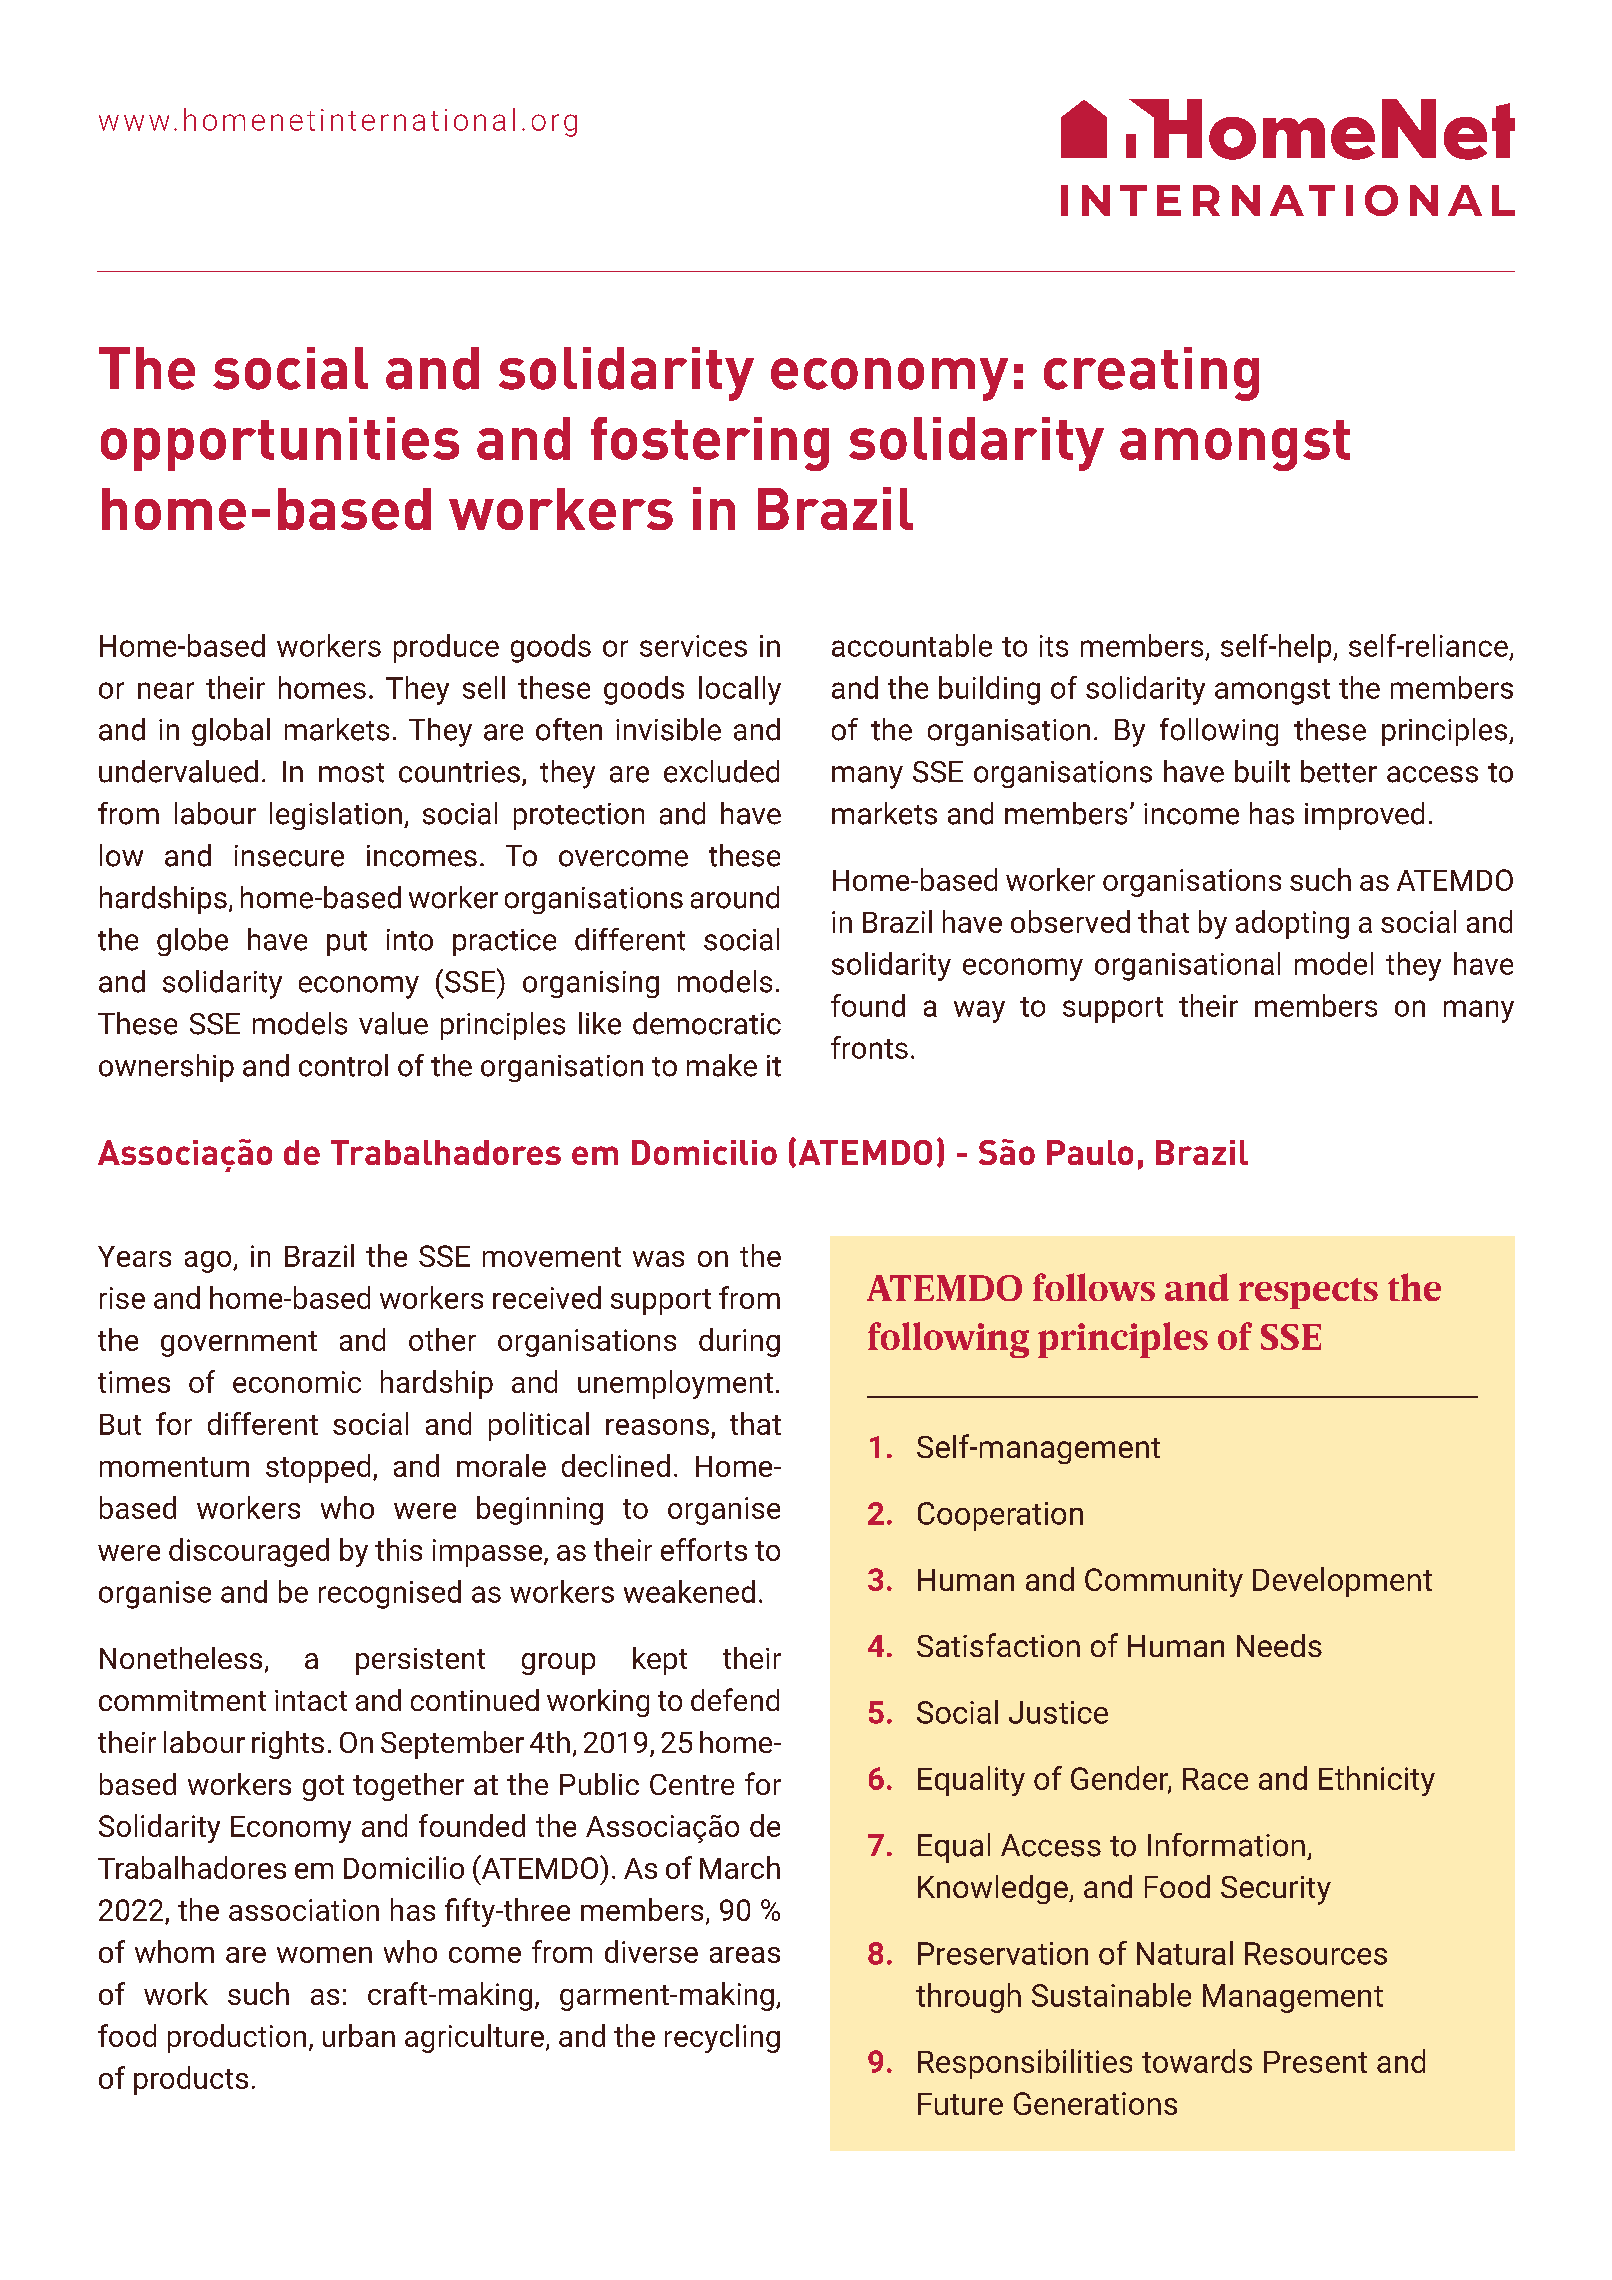  I want to click on fostering, so click(710, 444).
